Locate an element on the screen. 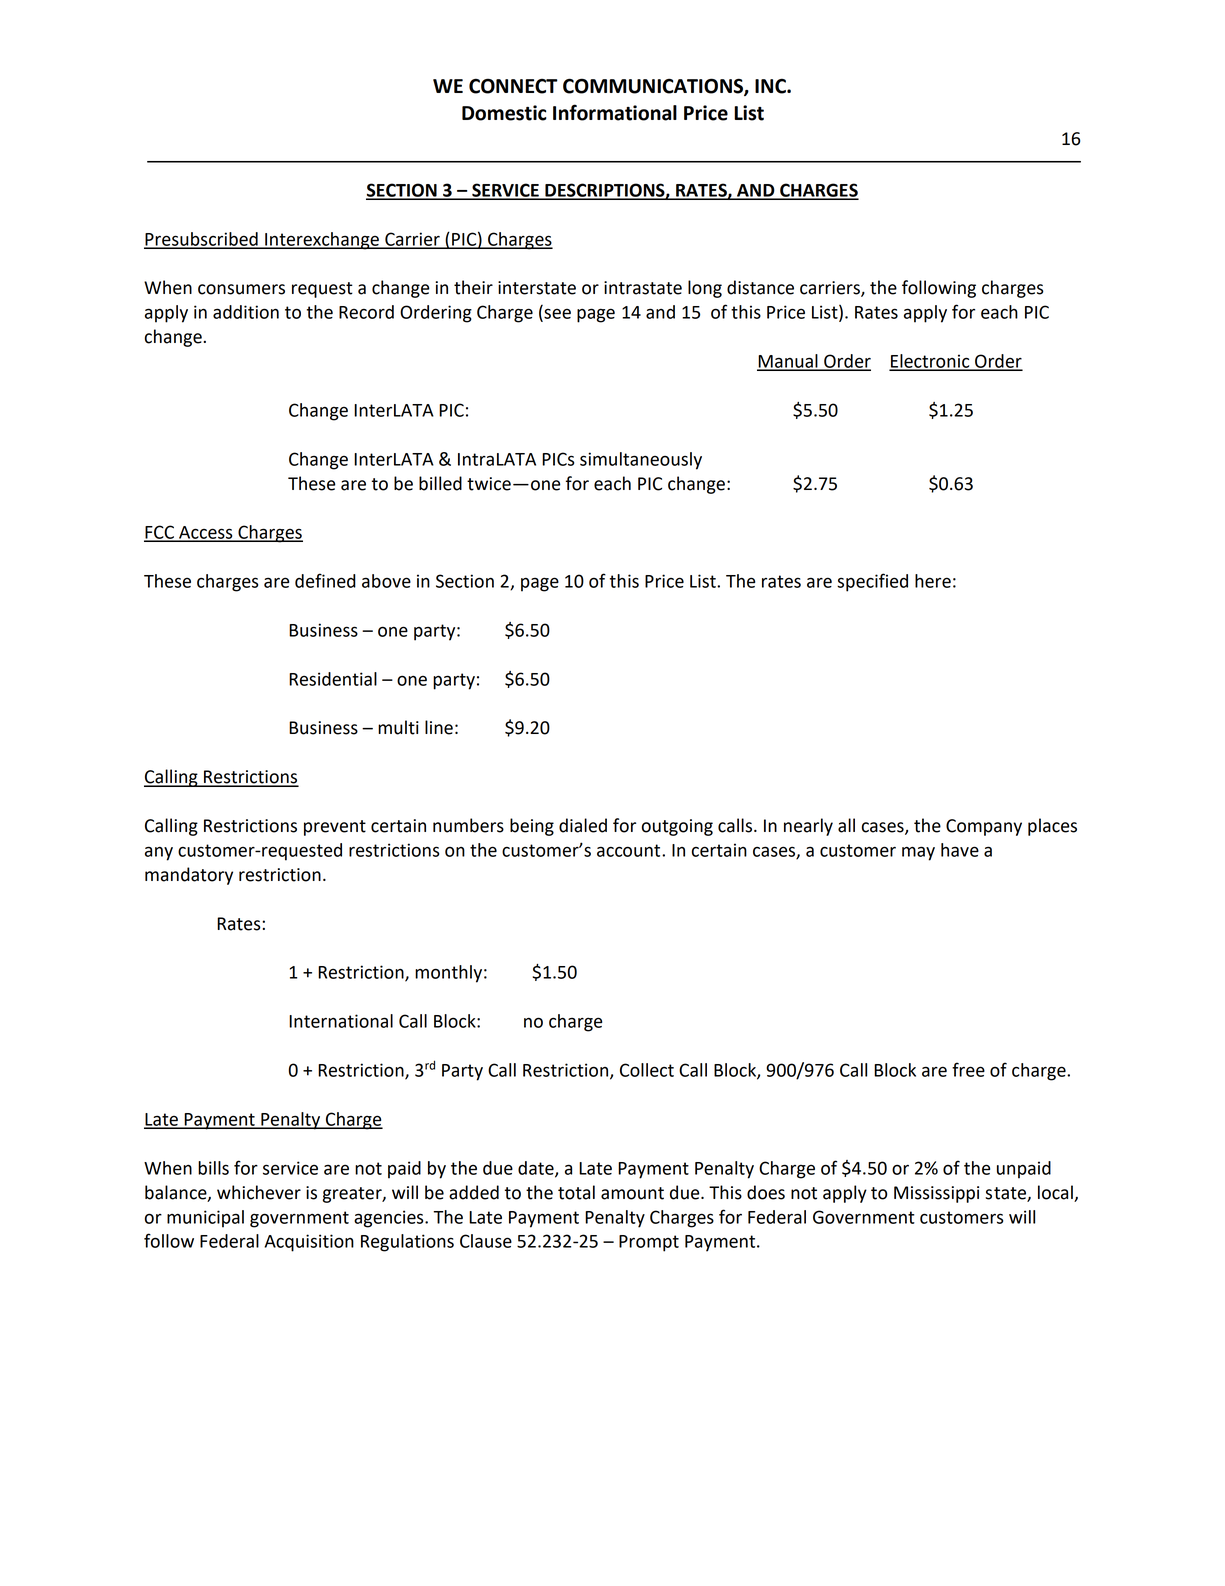 The height and width of the screenshot is (1586, 1225). INC is located at coordinates (771, 86).
